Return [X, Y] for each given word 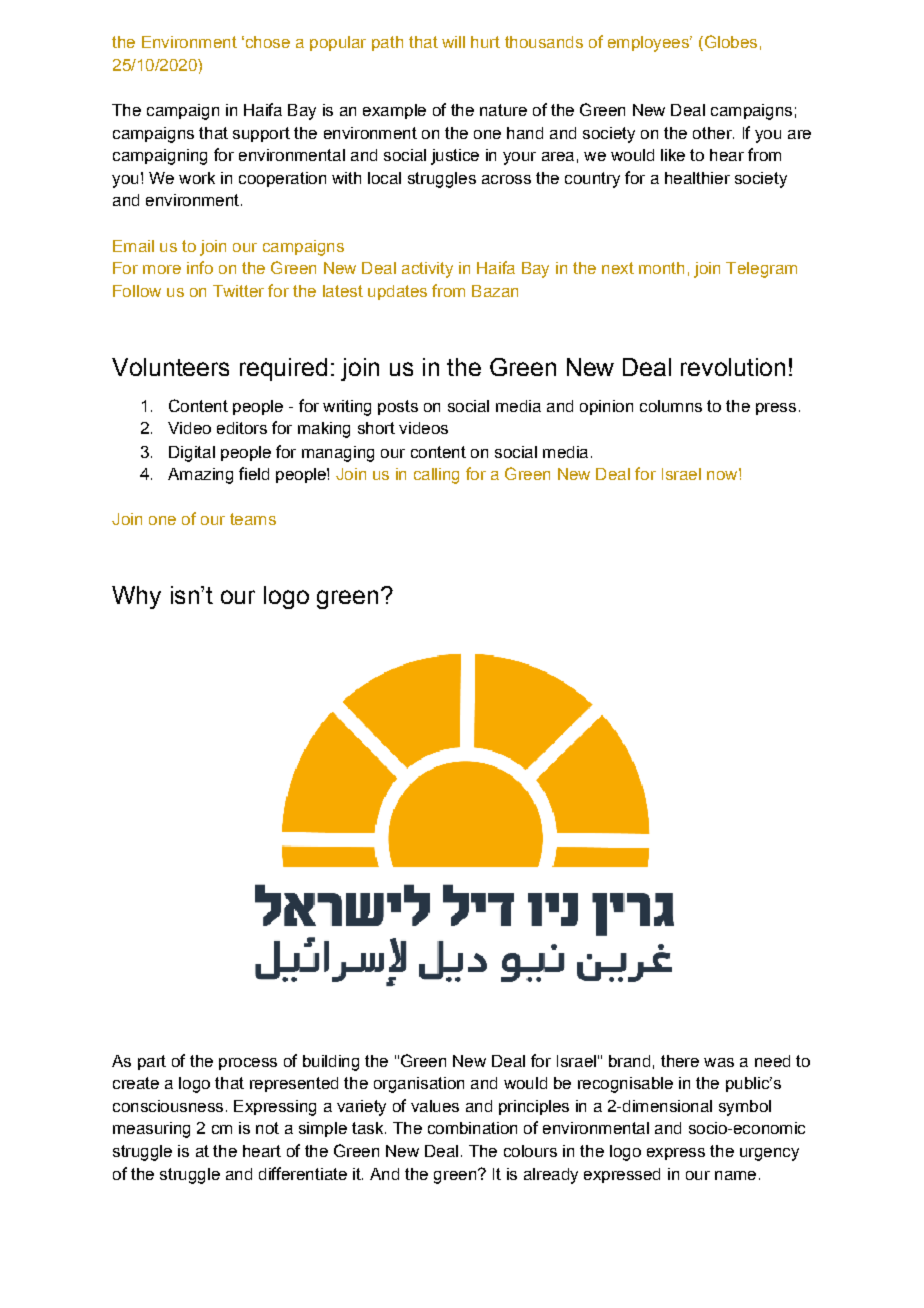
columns [671, 406]
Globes [729, 41]
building [331, 1063]
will [453, 42]
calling [436, 476]
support [261, 134]
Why [136, 597]
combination [472, 1128]
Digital [192, 454]
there [680, 1061]
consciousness [168, 1106]
